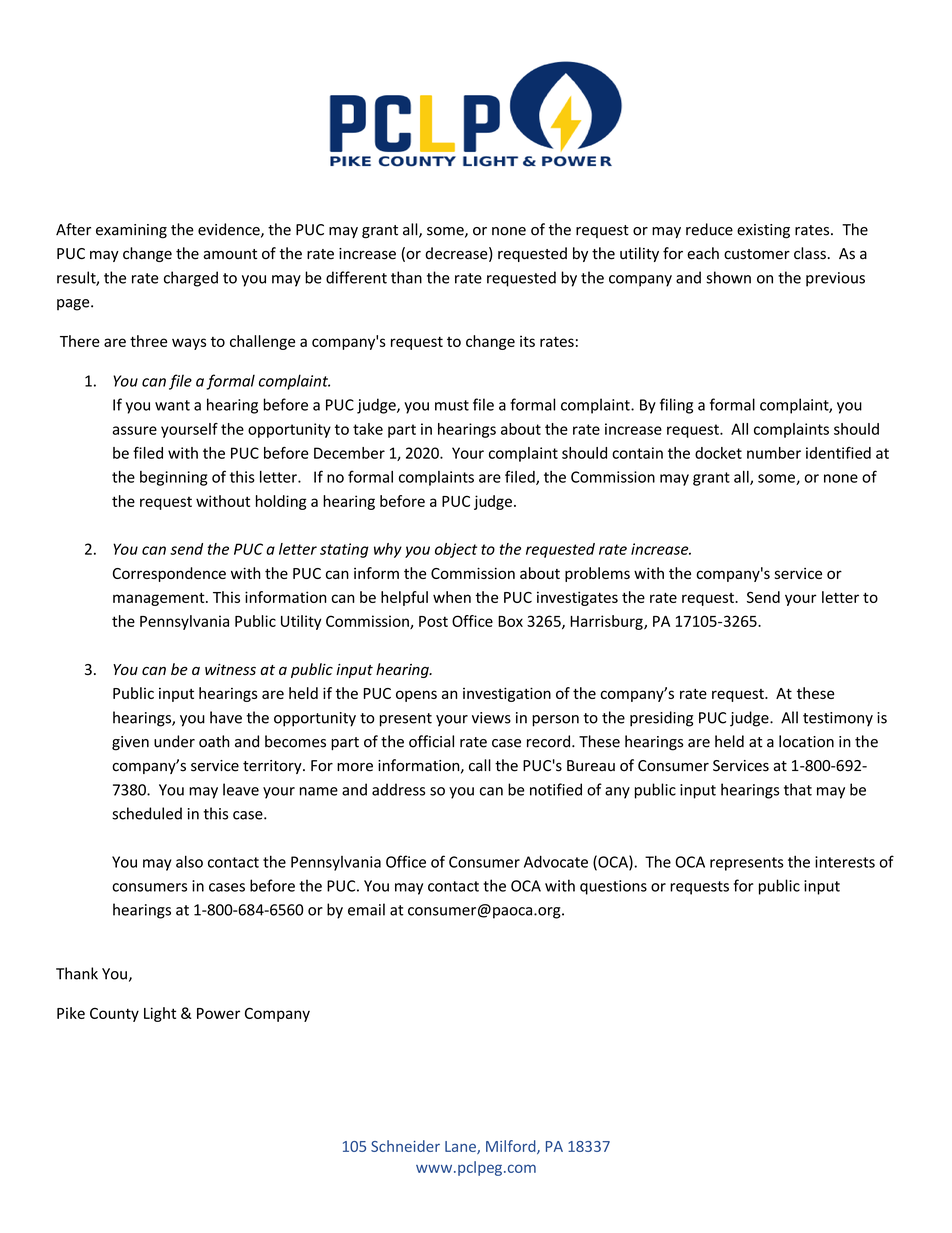 The image size is (952, 1233). What do you see at coordinates (774, 453) in the screenshot?
I see `number` at bounding box center [774, 453].
